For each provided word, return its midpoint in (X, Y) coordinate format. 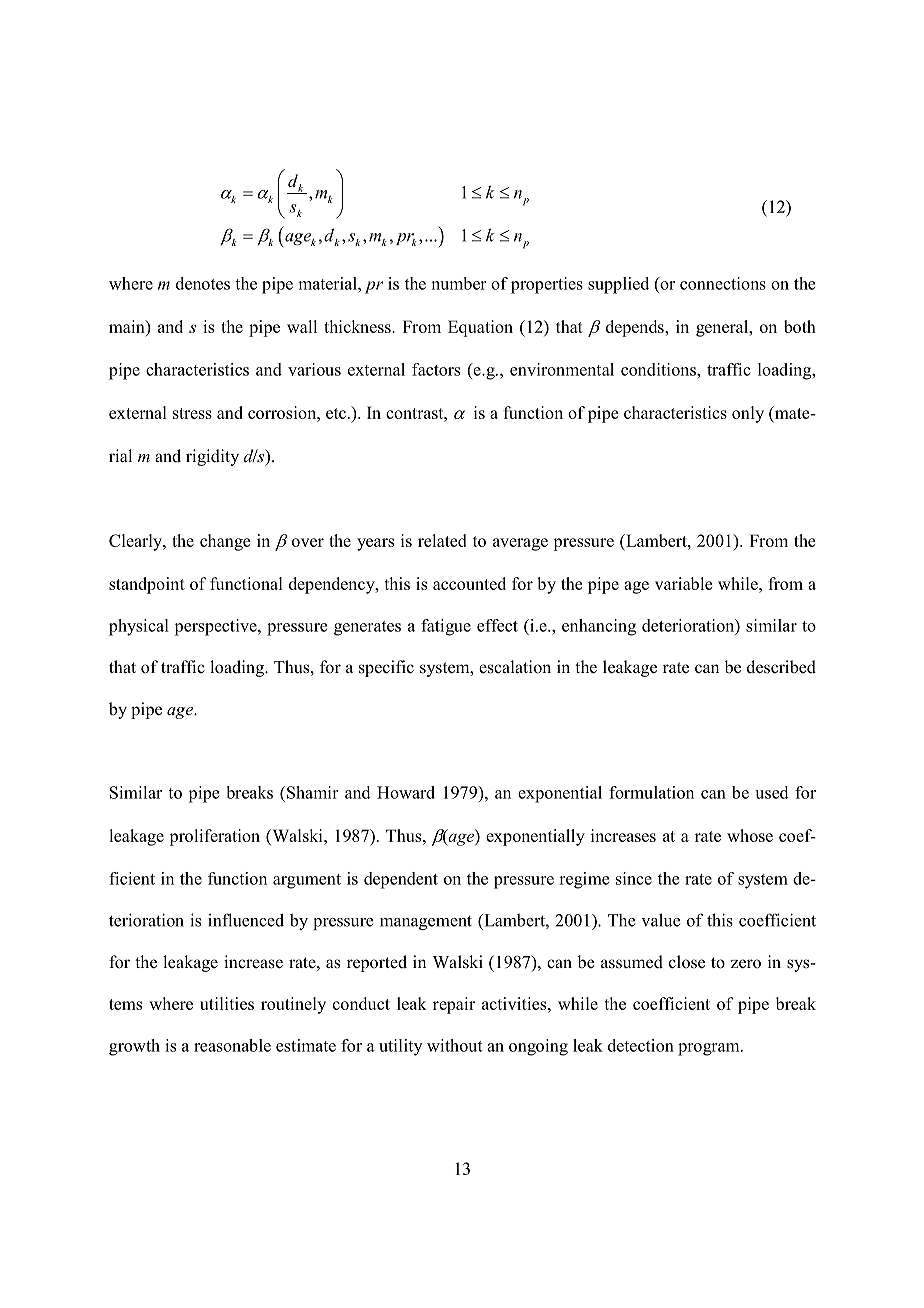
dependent (401, 880)
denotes (203, 283)
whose (750, 835)
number (459, 283)
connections (723, 283)
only (748, 414)
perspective (217, 627)
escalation (515, 667)
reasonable (232, 1045)
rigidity (212, 457)
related (442, 540)
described (781, 667)
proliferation (214, 837)
